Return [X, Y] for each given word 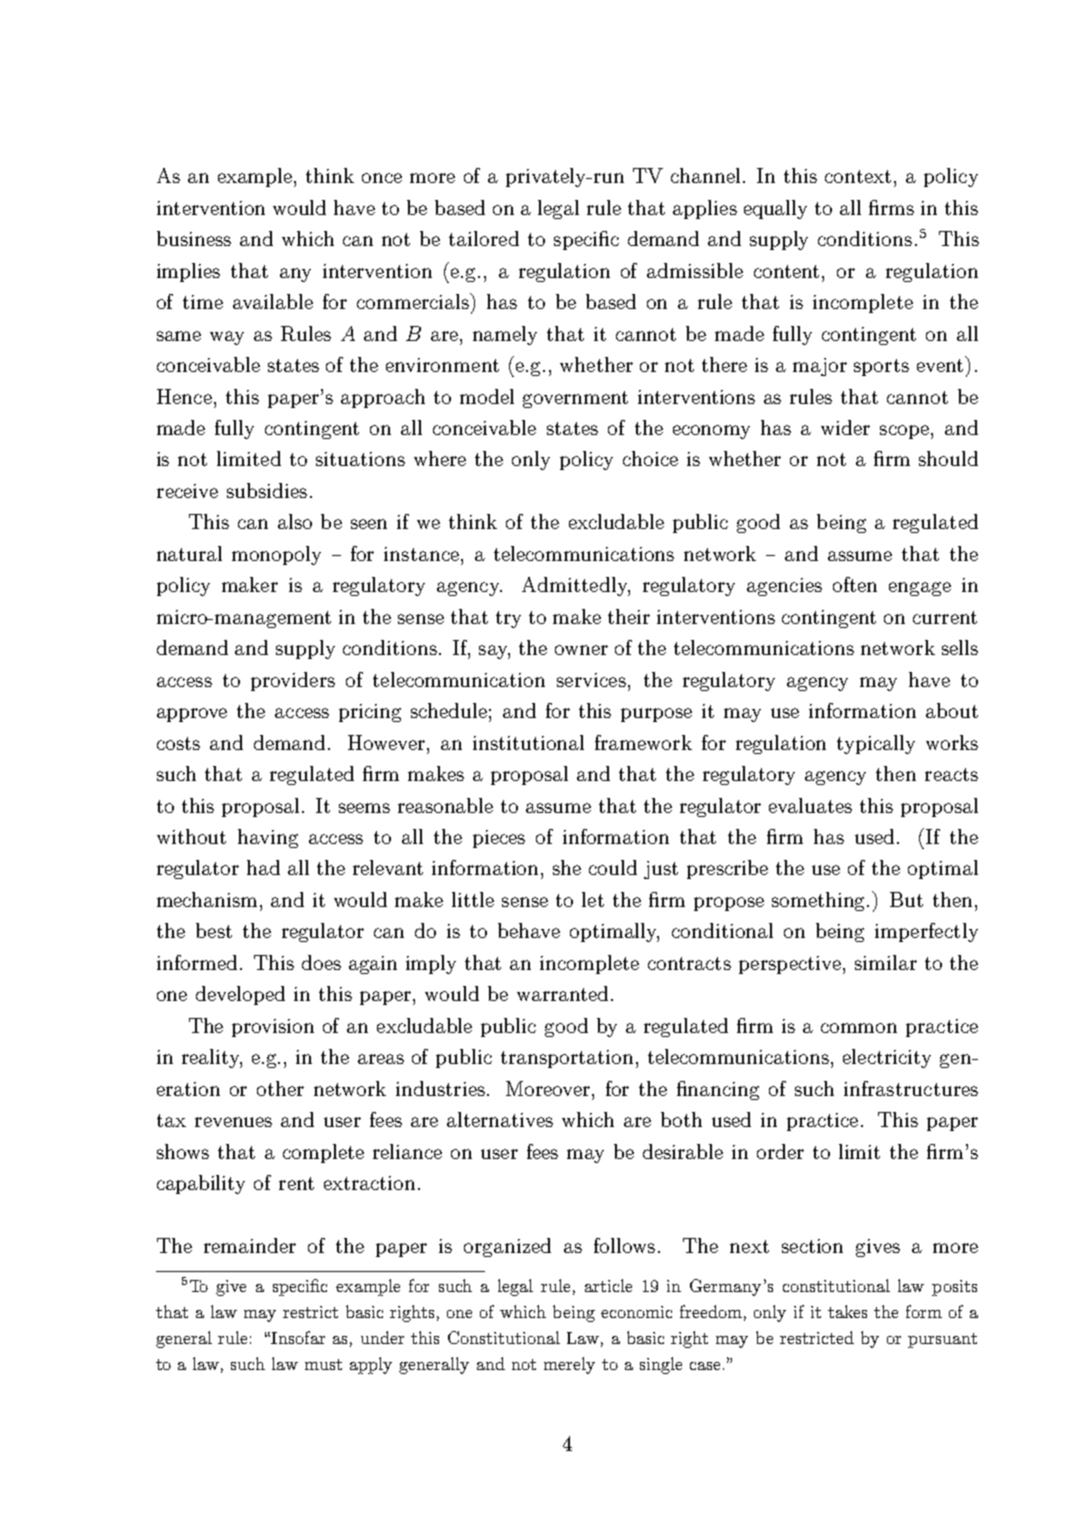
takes [847, 1311]
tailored [484, 238]
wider [845, 427]
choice [650, 458]
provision [273, 1028]
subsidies [267, 490]
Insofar [298, 1337]
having [268, 838]
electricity [887, 1058]
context [858, 176]
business [194, 238]
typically [876, 744]
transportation [567, 1059]
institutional [528, 742]
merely [569, 1365]
